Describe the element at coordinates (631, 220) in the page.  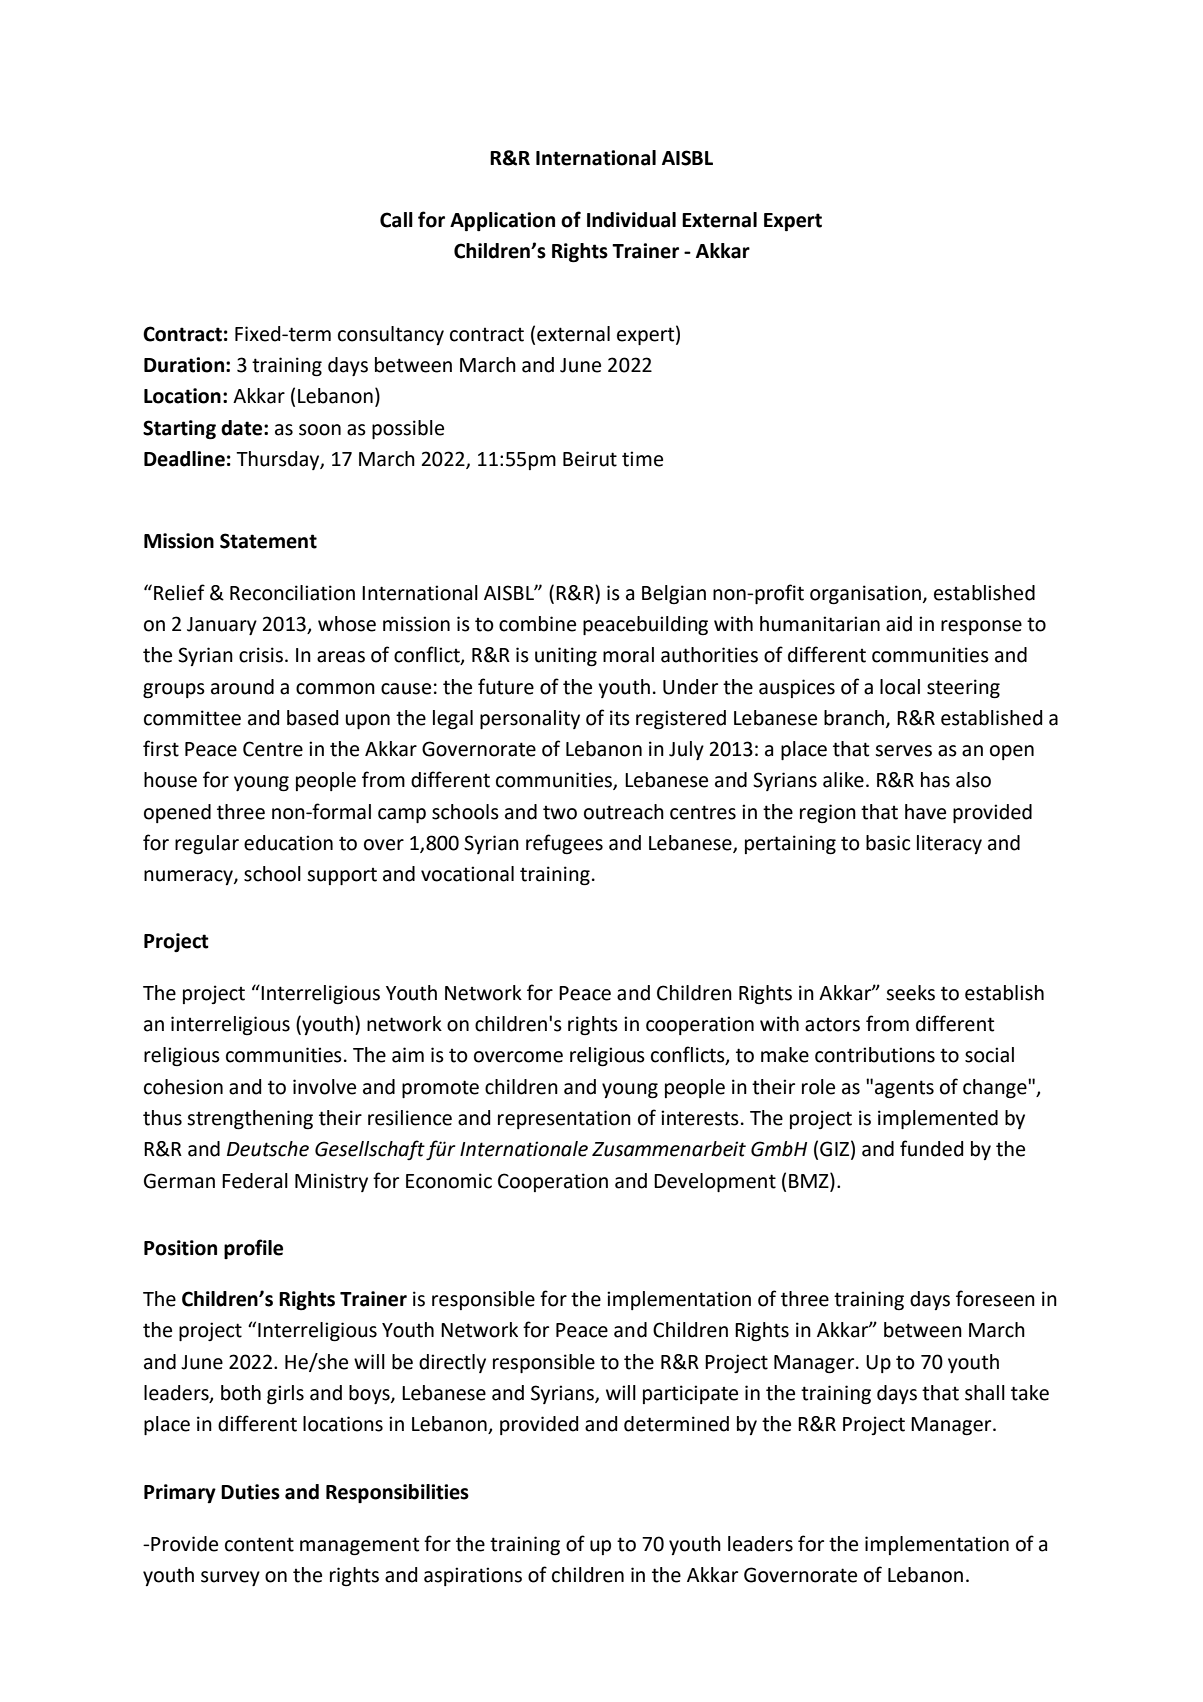
I see `Individual` at that location.
